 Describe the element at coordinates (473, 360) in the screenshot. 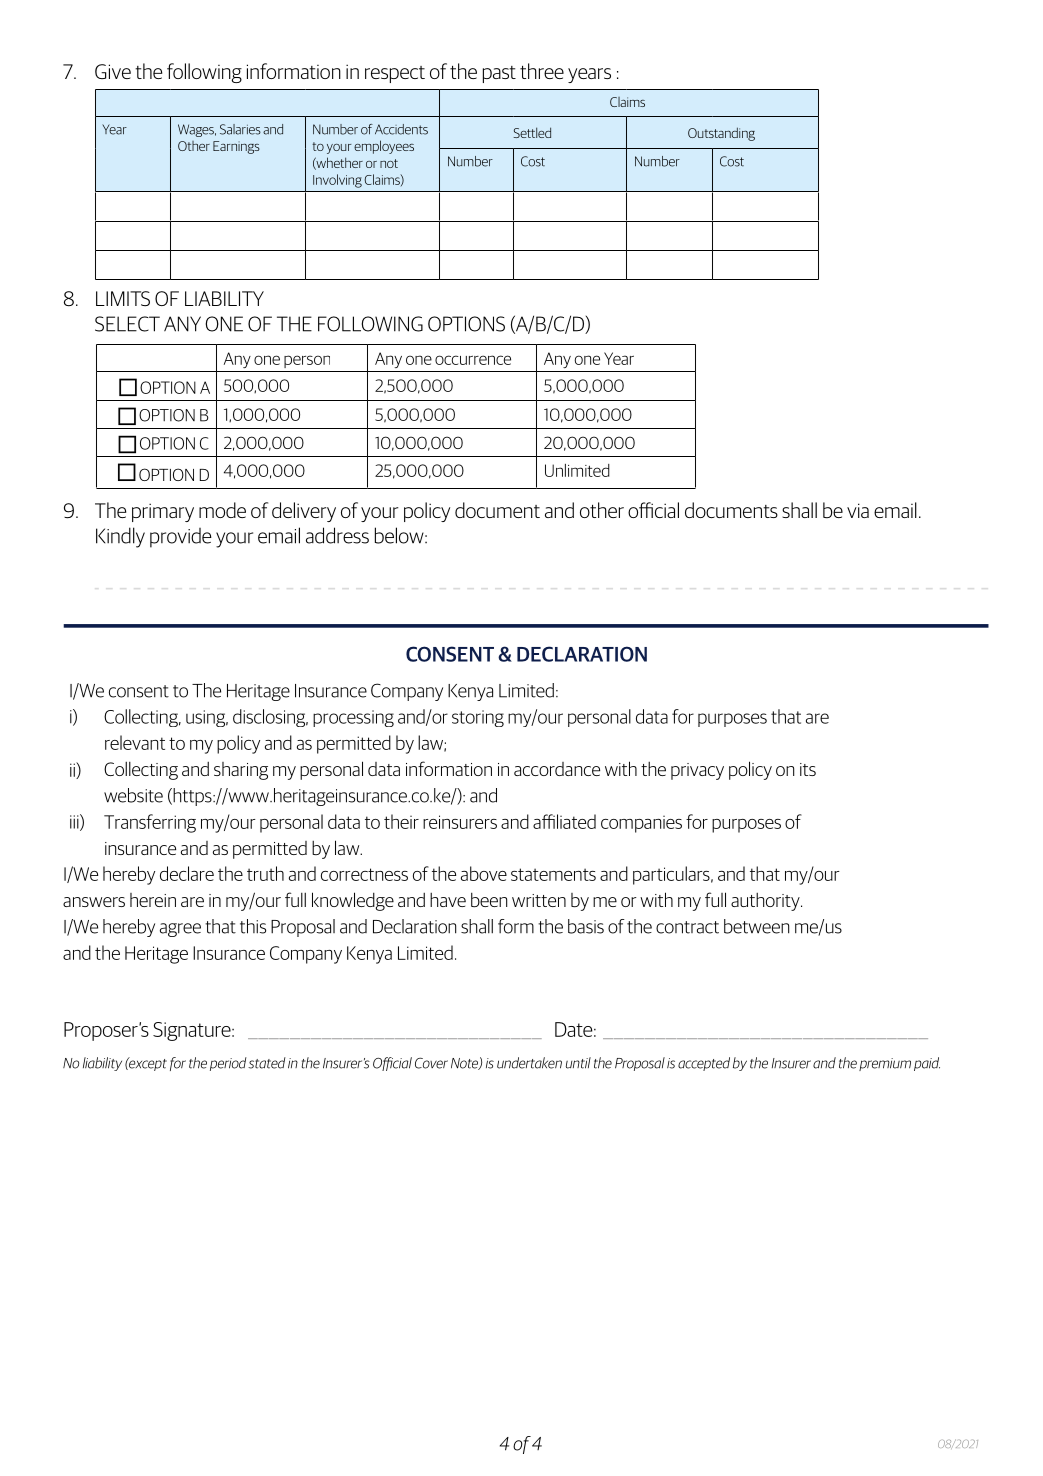

I see `occurrence` at that location.
